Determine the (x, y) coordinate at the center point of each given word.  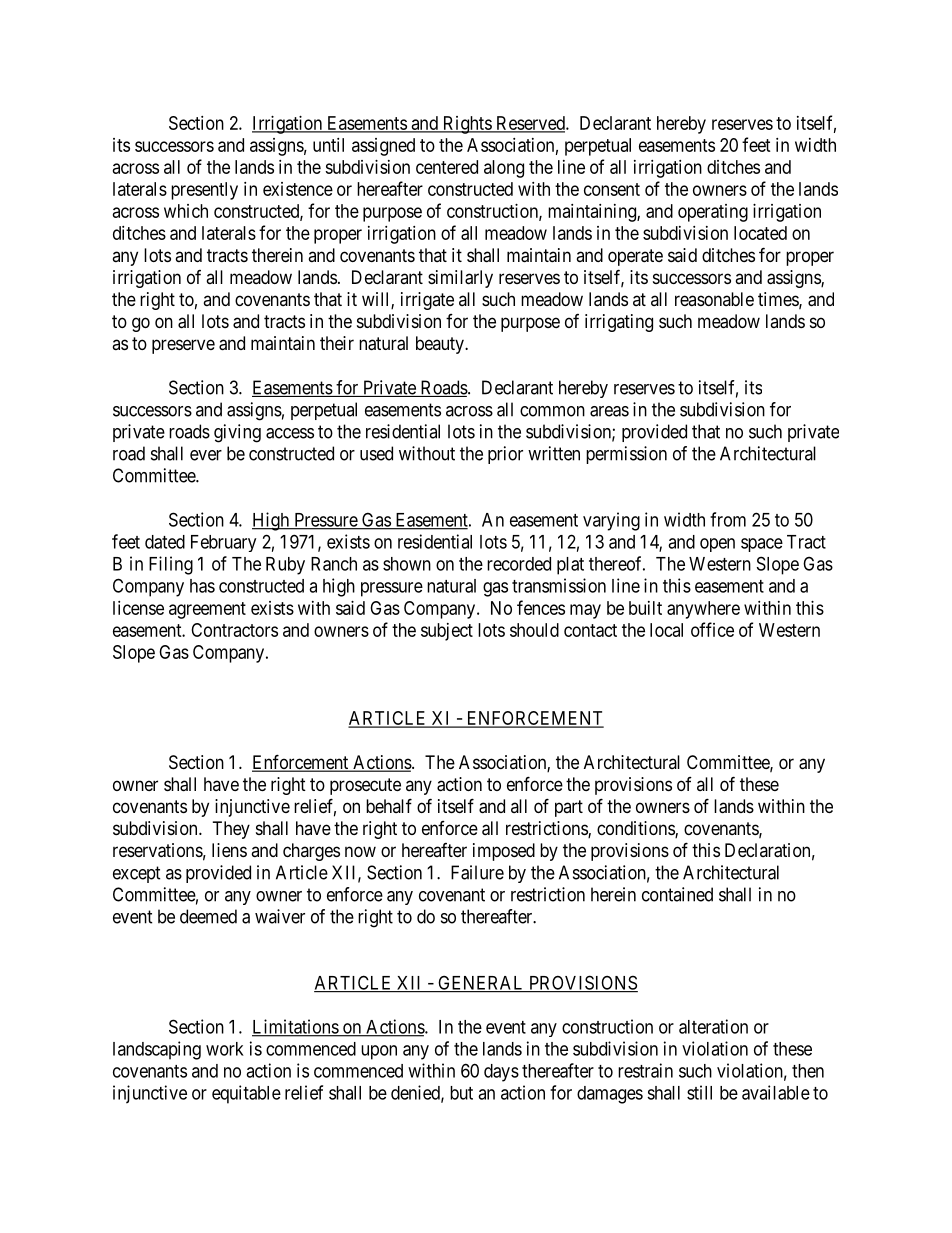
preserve (183, 346)
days (501, 1073)
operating (713, 213)
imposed (504, 852)
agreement (207, 610)
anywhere (703, 610)
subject (447, 632)
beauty (441, 345)
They (231, 830)
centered (447, 167)
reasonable (714, 299)
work (225, 1049)
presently (204, 191)
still (699, 1092)
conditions (636, 829)
